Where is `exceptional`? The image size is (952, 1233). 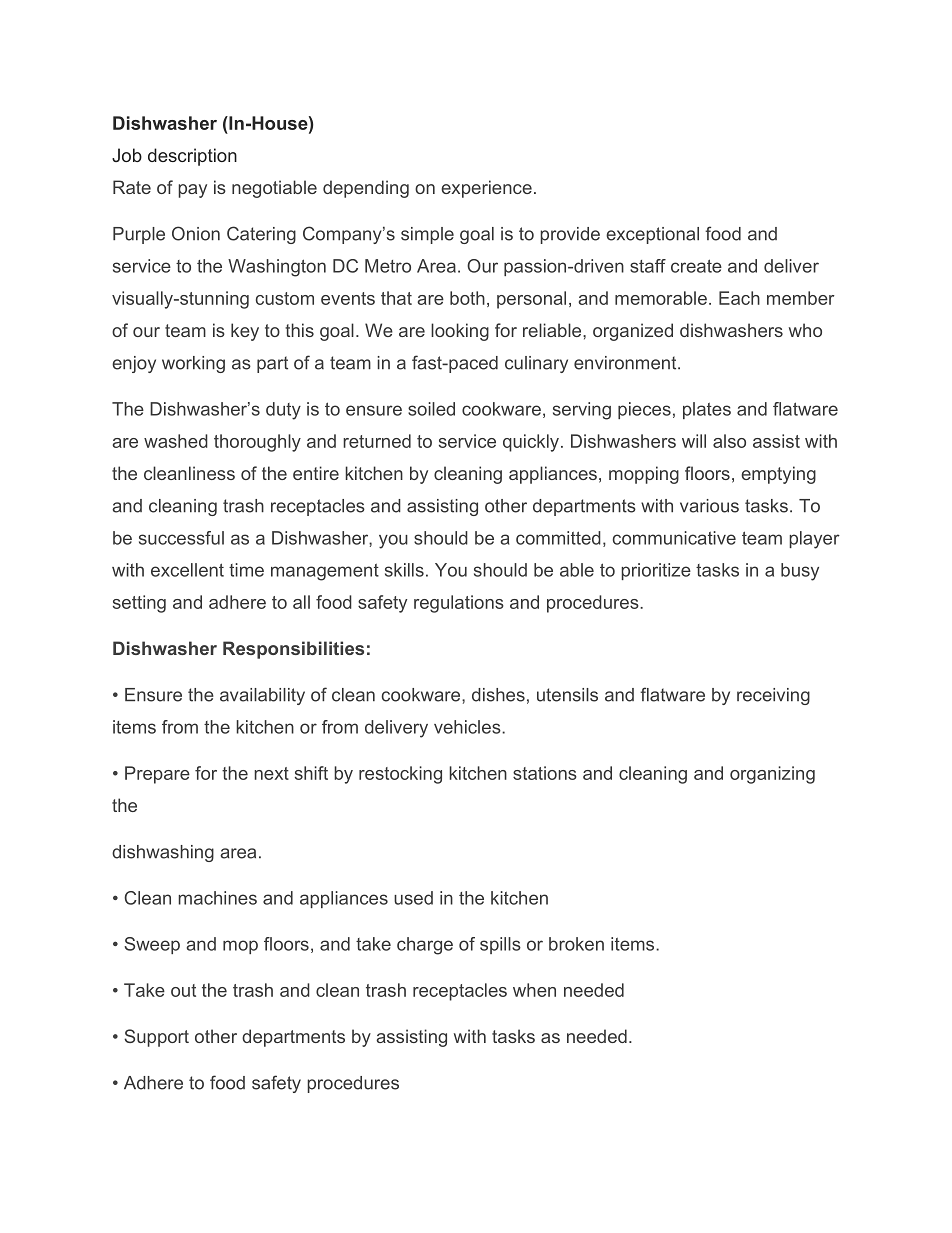 exceptional is located at coordinates (652, 235).
